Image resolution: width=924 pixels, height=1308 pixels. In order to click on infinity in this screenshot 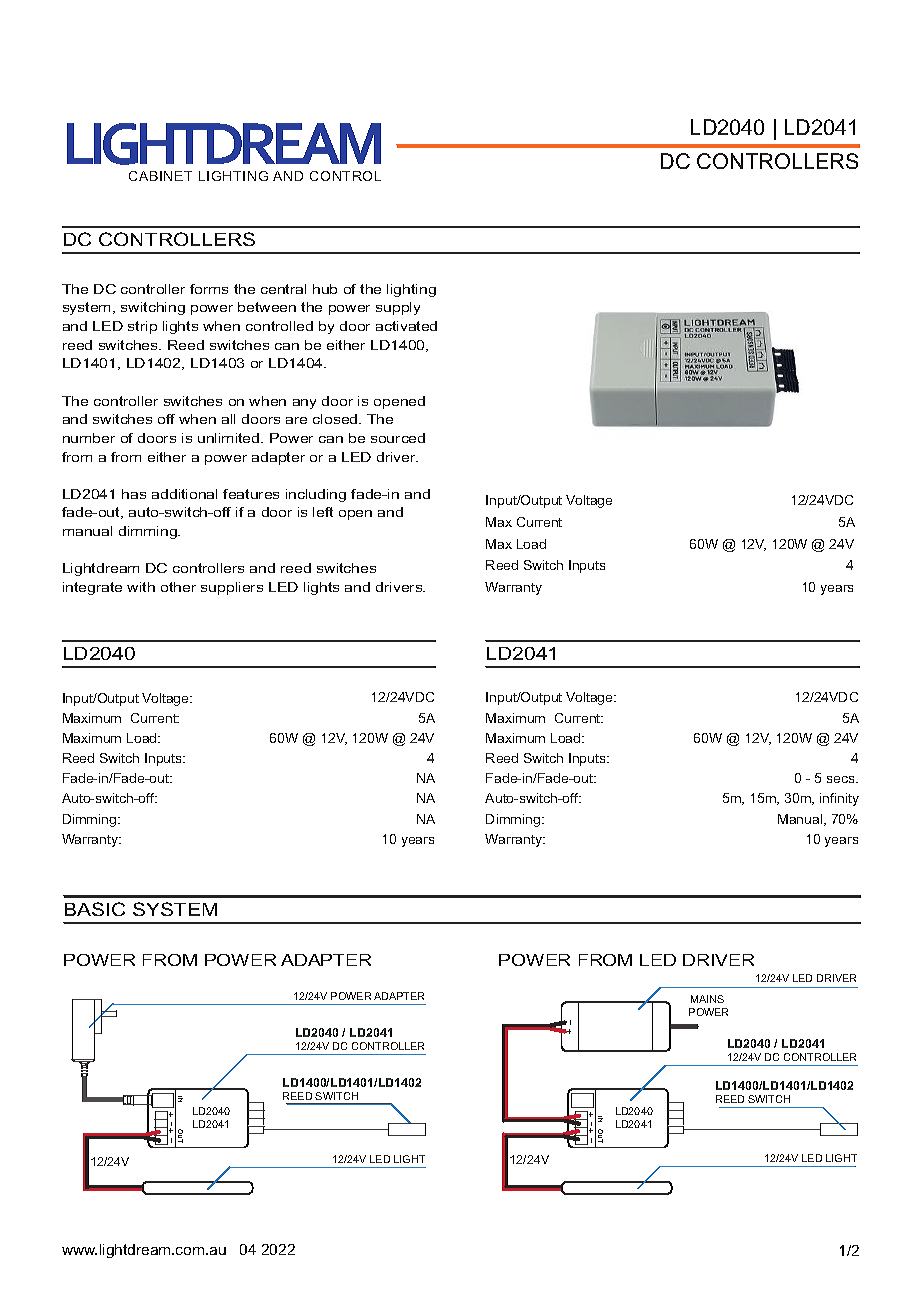, I will do `click(839, 799)`.
